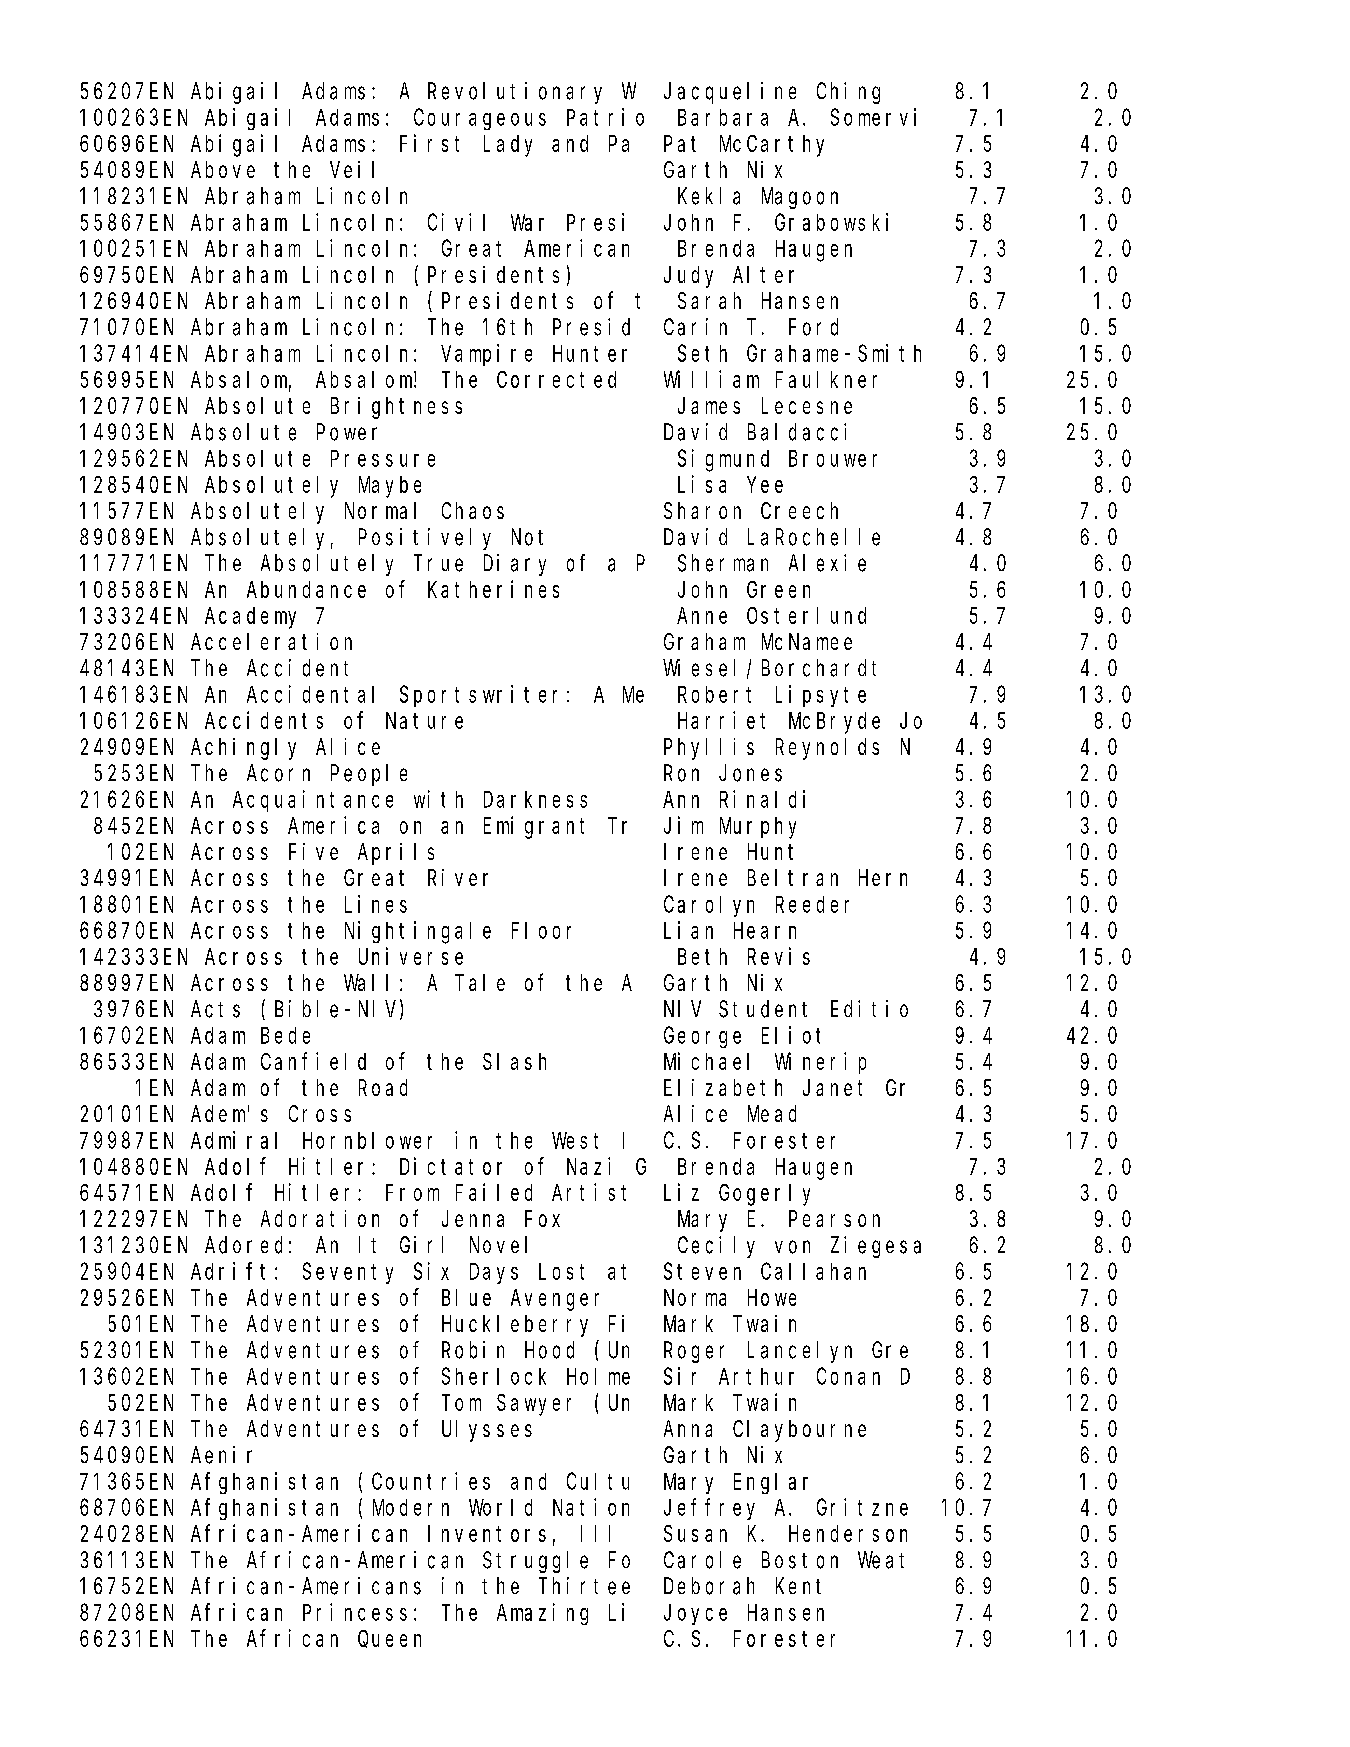  Describe the element at coordinates (542, 1614) in the screenshot. I see `Amazing` at that location.
